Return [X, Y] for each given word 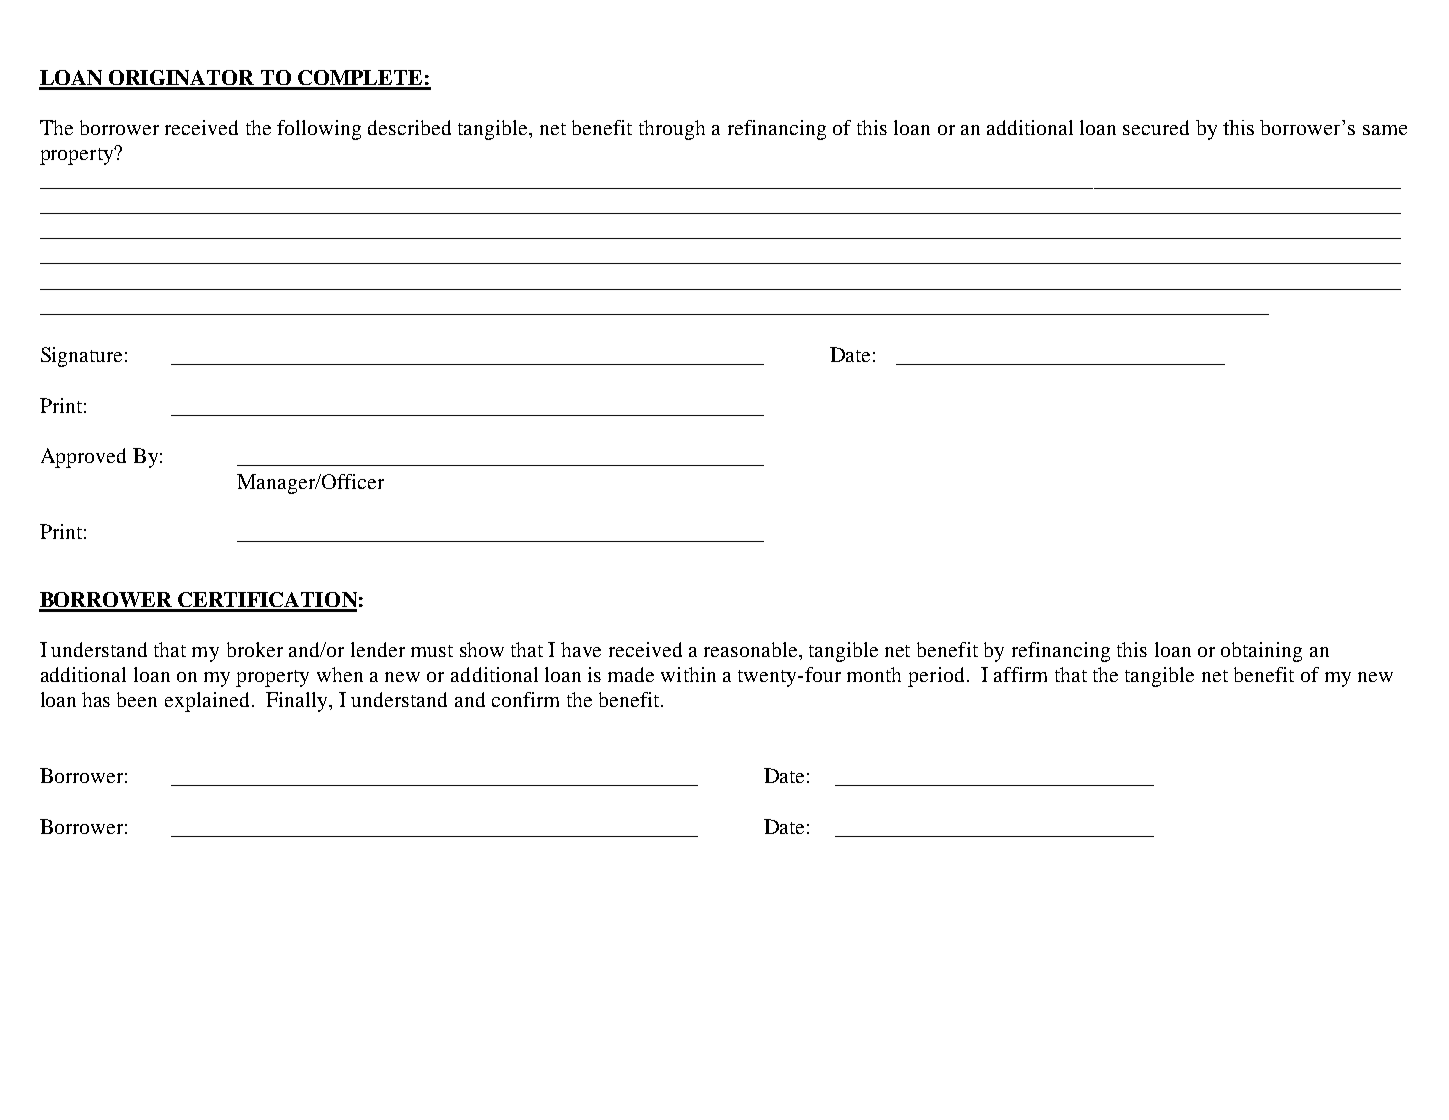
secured [1156, 127]
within [688, 674]
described [409, 127]
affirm [1020, 674]
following [319, 130]
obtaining [1261, 652]
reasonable [752, 649]
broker [255, 649]
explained [207, 702]
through [672, 130]
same [1385, 130]
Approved [83, 458]
